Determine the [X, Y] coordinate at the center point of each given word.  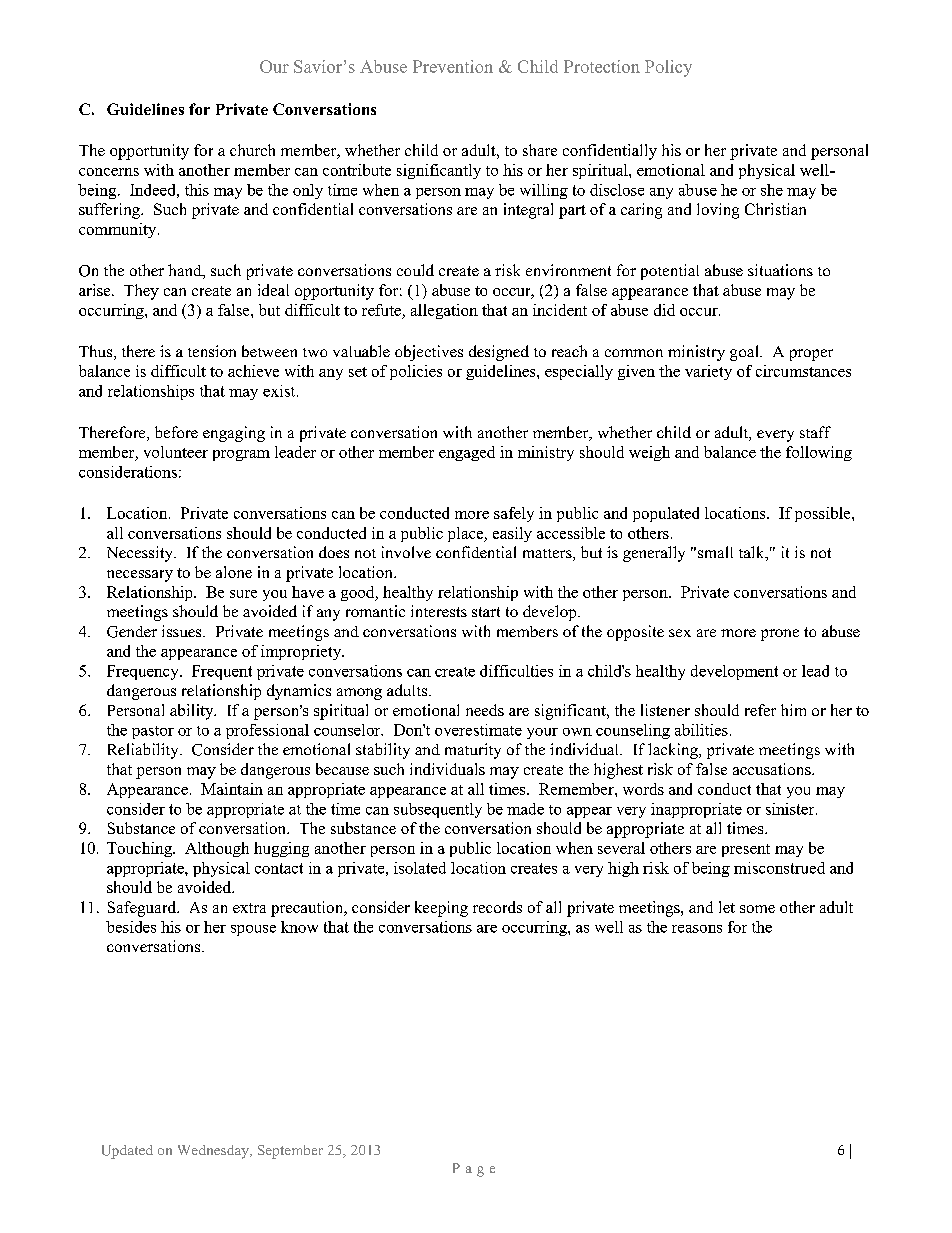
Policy [668, 68]
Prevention [453, 66]
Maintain [232, 789]
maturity [473, 751]
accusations [773, 769]
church [252, 150]
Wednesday [214, 1152]
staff [815, 432]
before [176, 432]
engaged [467, 453]
